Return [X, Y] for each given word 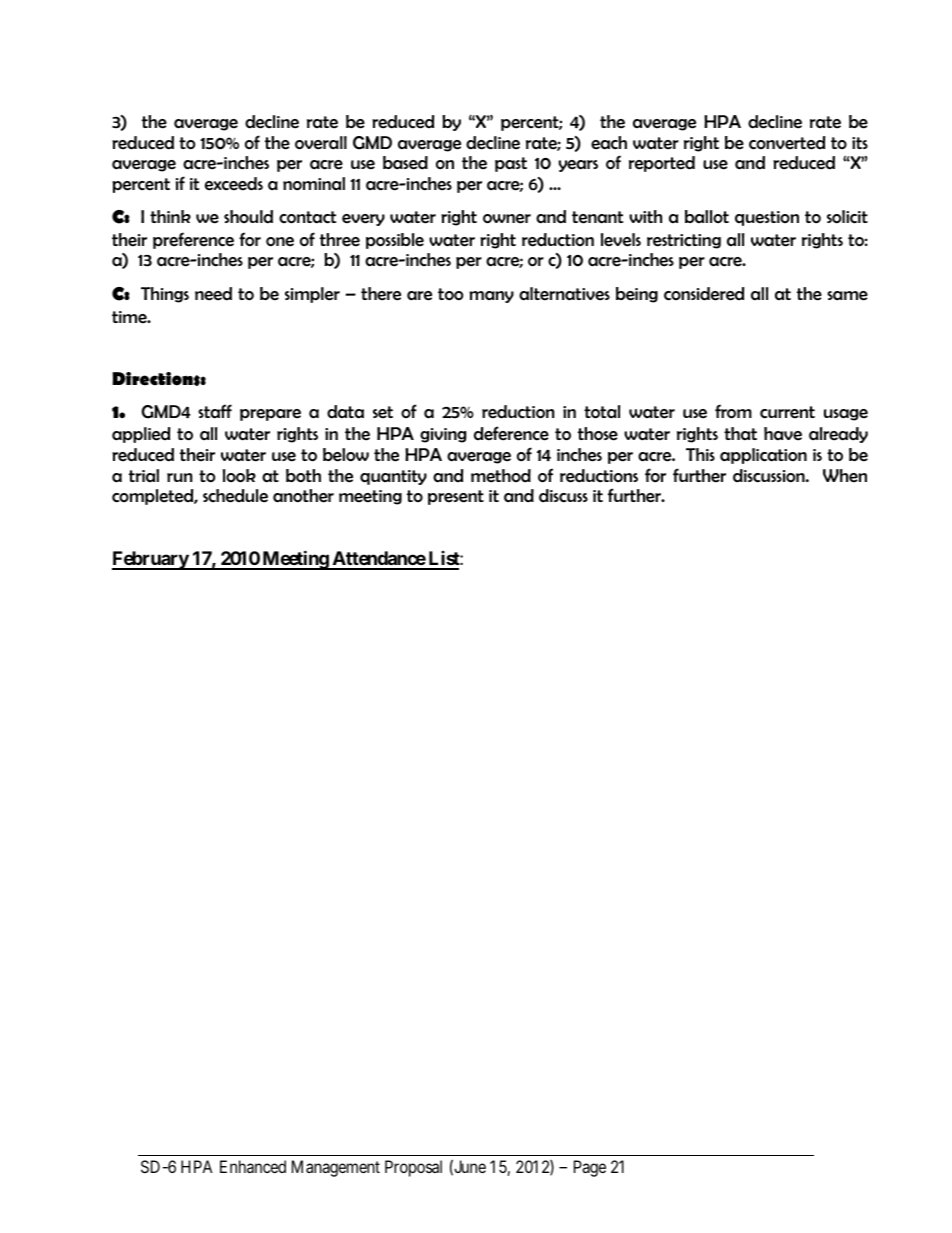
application [763, 456]
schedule [235, 496]
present [456, 497]
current [787, 412]
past [511, 164]
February [151, 560]
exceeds [234, 184]
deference [511, 433]
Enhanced [253, 1166]
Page [590, 1168]
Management [336, 1168]
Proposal [413, 1168]
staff [215, 411]
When [845, 476]
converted [787, 143]
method [501, 476]
